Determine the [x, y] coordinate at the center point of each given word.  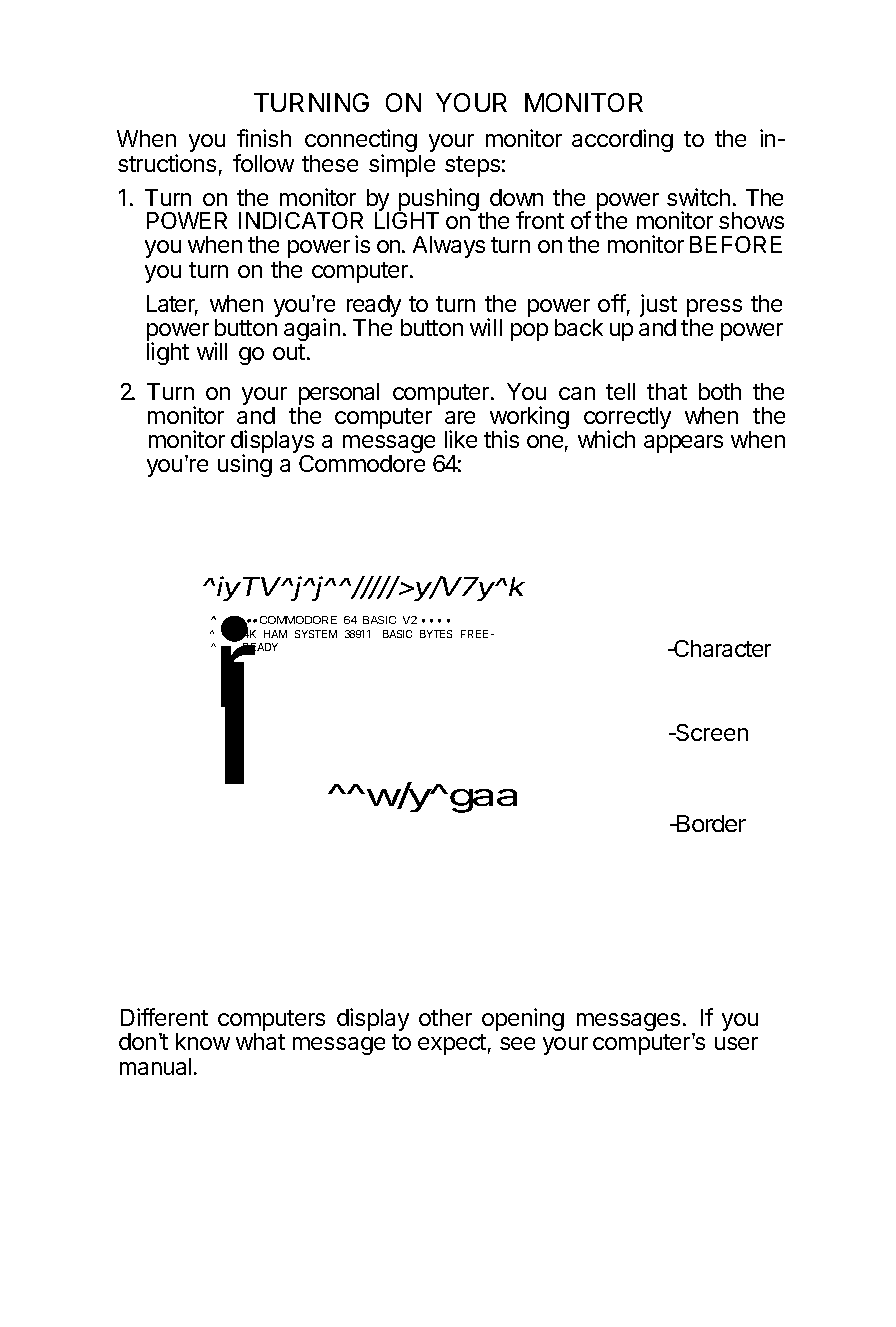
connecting [363, 142]
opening [523, 1019]
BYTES [436, 634]
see [517, 1043]
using [245, 465]
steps [475, 166]
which [606, 439]
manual [157, 1066]
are [460, 417]
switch [701, 197]
